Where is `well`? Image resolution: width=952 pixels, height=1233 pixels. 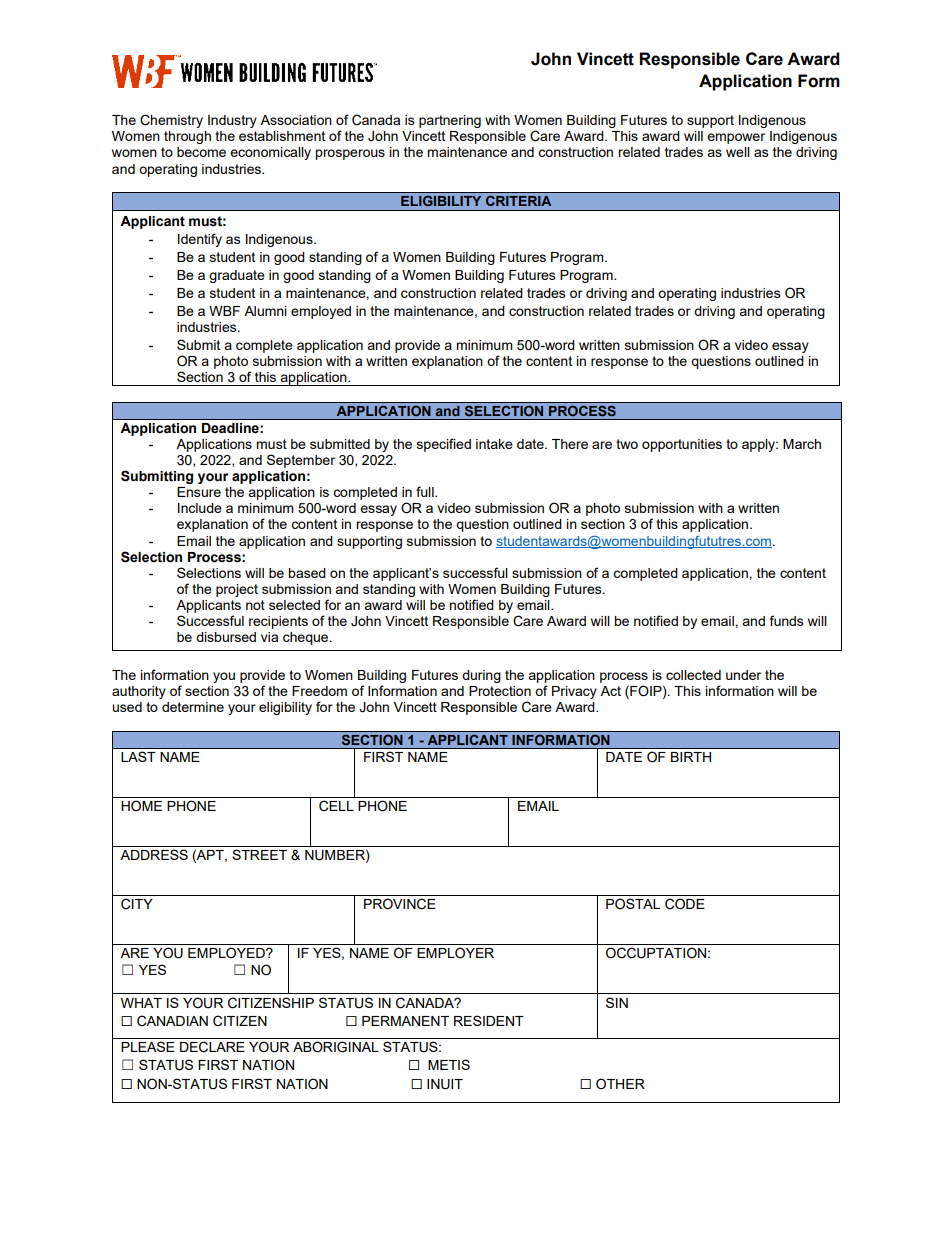
well is located at coordinates (738, 152).
